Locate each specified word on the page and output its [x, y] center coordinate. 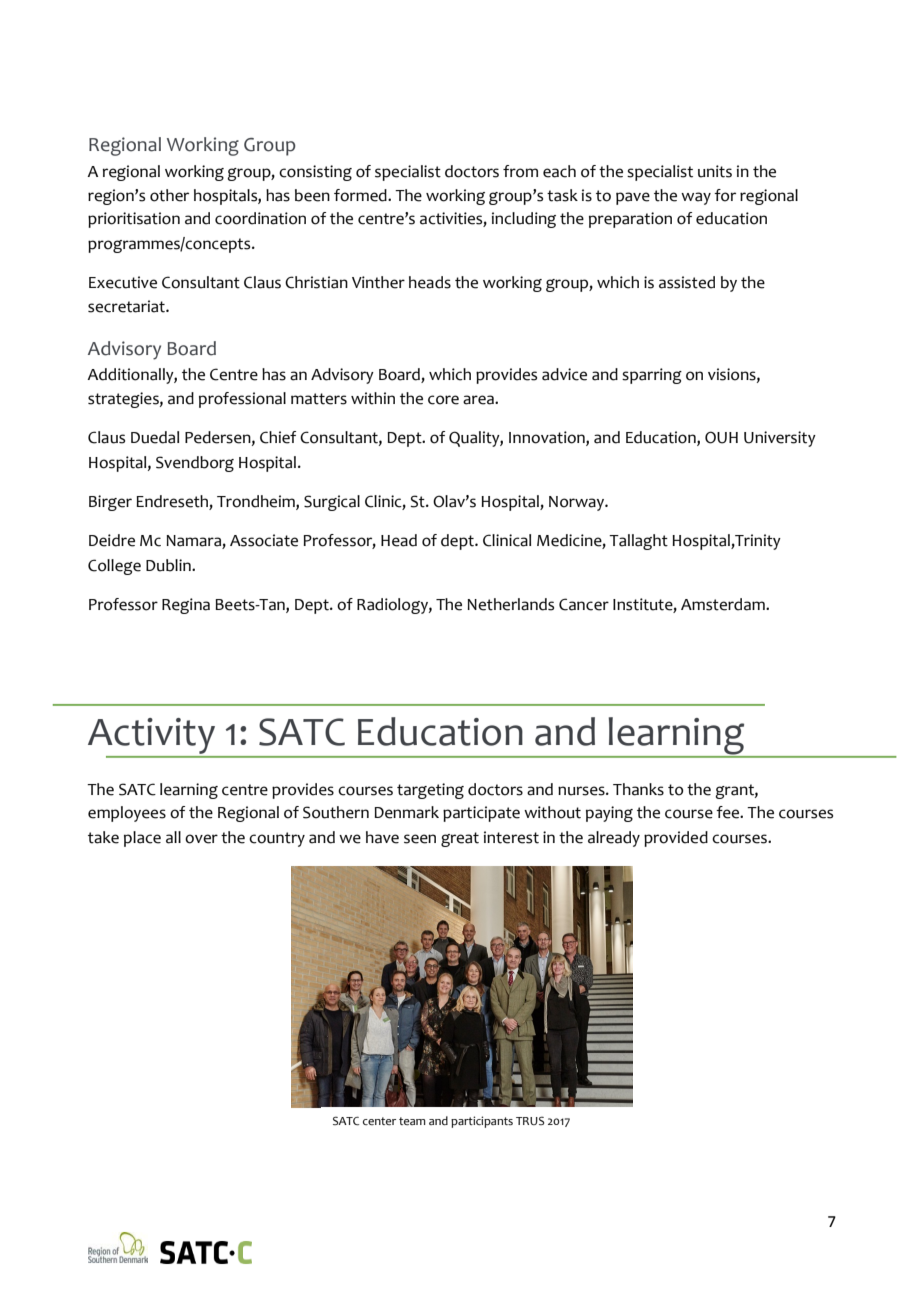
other [169, 195]
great [460, 839]
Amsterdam [724, 604]
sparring [652, 376]
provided [676, 839]
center [379, 1121]
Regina [186, 606]
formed [361, 195]
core [443, 400]
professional [242, 400]
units [715, 171]
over [201, 839]
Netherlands [510, 604]
